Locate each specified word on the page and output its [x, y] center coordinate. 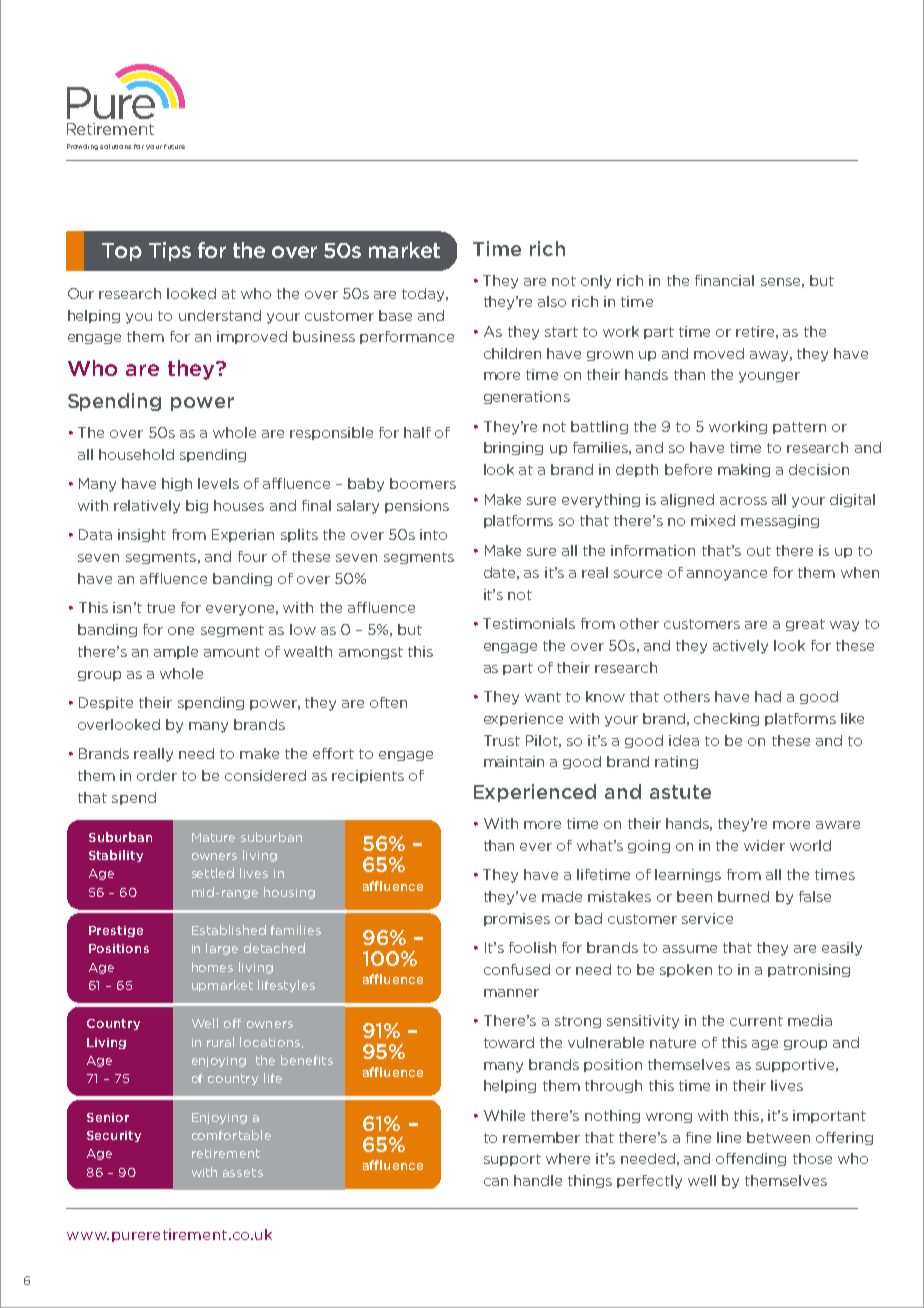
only [596, 282]
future [174, 146]
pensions [417, 506]
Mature [213, 837]
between [778, 1137]
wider [764, 845]
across [743, 501]
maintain [514, 761]
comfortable [231, 1135]
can [496, 1182]
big [197, 506]
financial [724, 280]
